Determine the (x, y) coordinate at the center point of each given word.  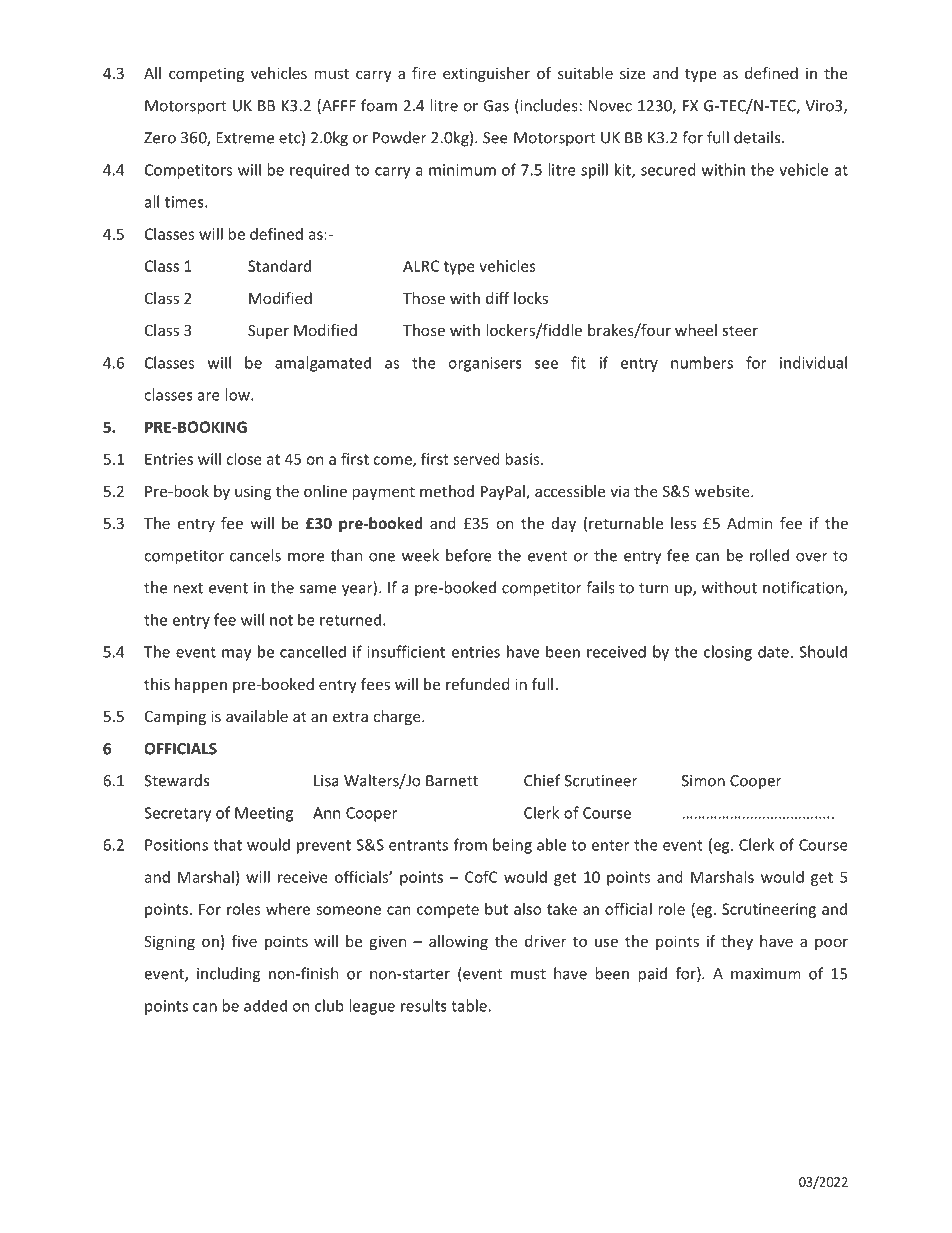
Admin (749, 523)
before (469, 555)
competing (206, 74)
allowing (458, 942)
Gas (496, 106)
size (632, 73)
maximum (766, 974)
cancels (255, 555)
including (228, 975)
